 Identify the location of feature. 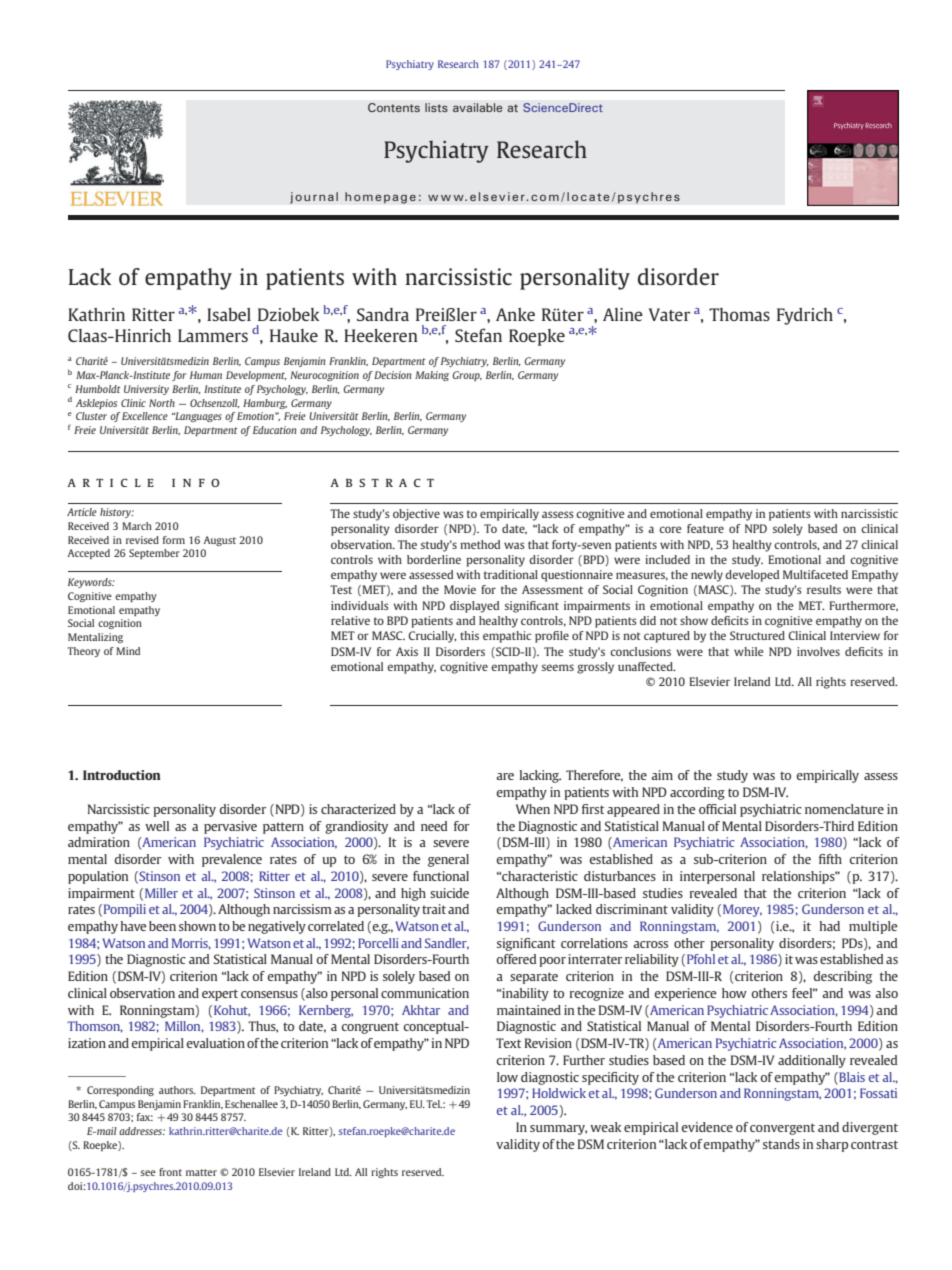
(705, 528).
